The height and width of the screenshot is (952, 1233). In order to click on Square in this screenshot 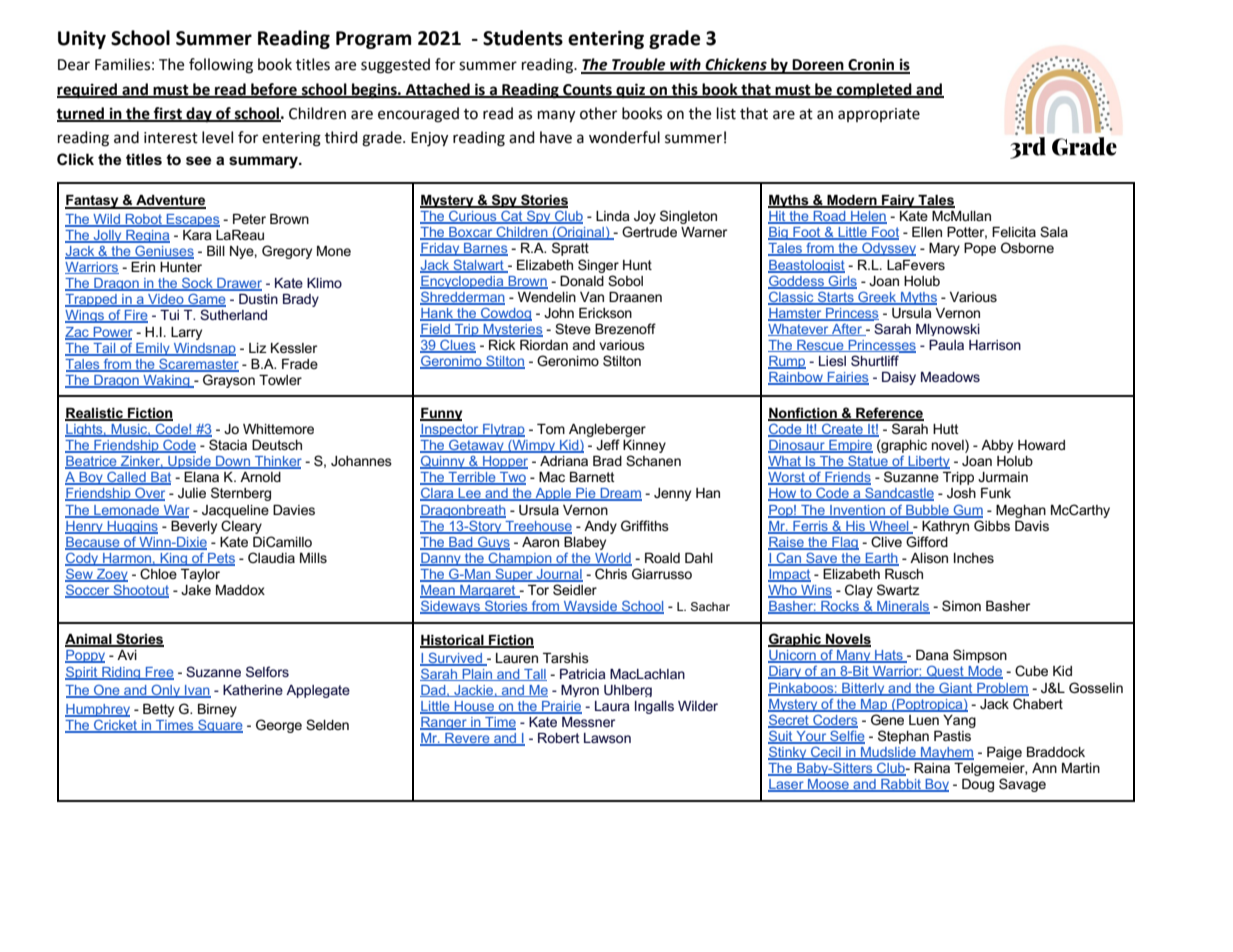, I will do `click(219, 726)`.
